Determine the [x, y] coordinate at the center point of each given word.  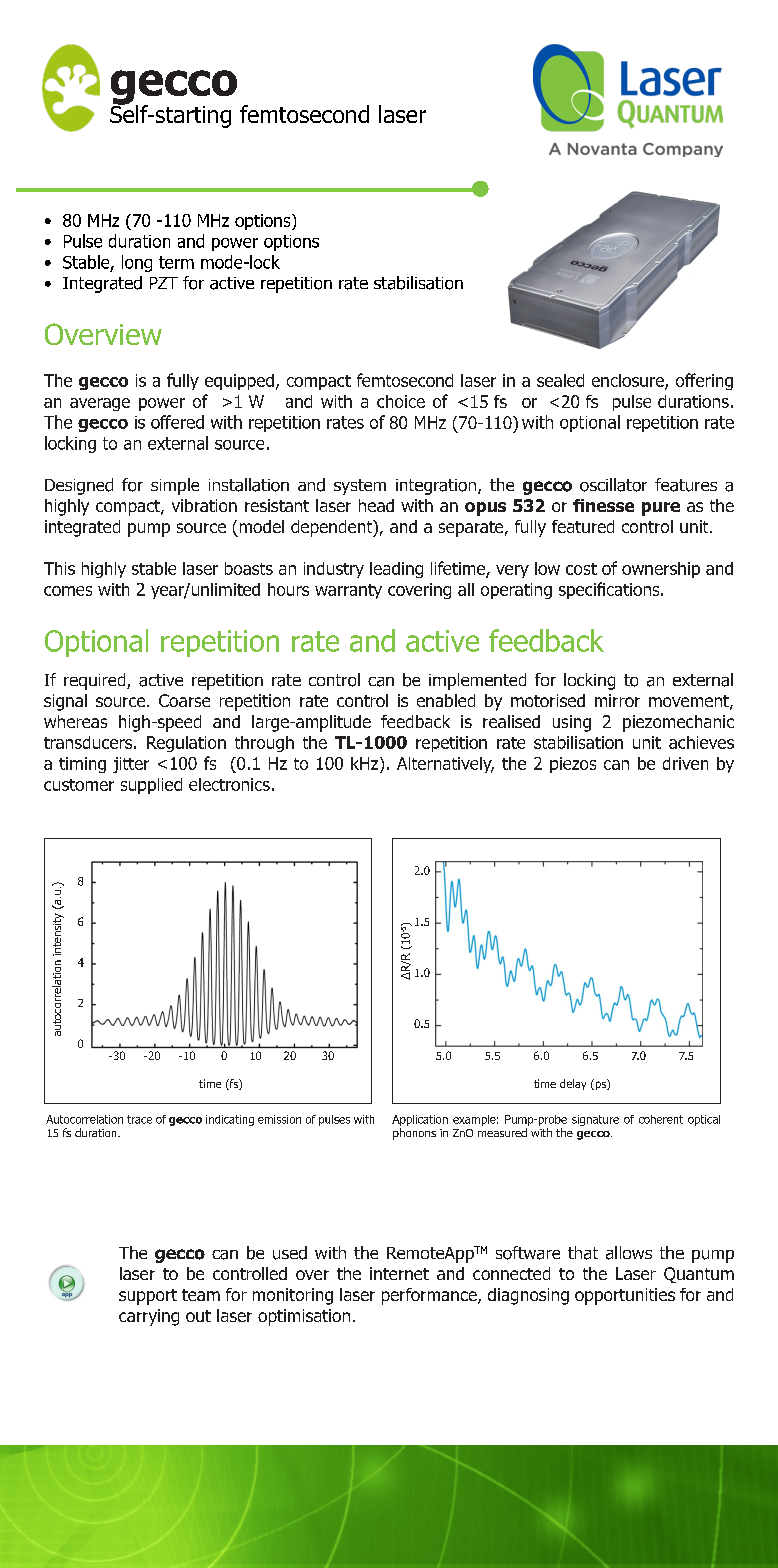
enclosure [629, 382]
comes [68, 591]
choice [401, 401]
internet [399, 1273]
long [137, 263]
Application [420, 1120]
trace [139, 1119]
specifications [610, 590]
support [148, 1297]
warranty [348, 591]
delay [573, 1084]
